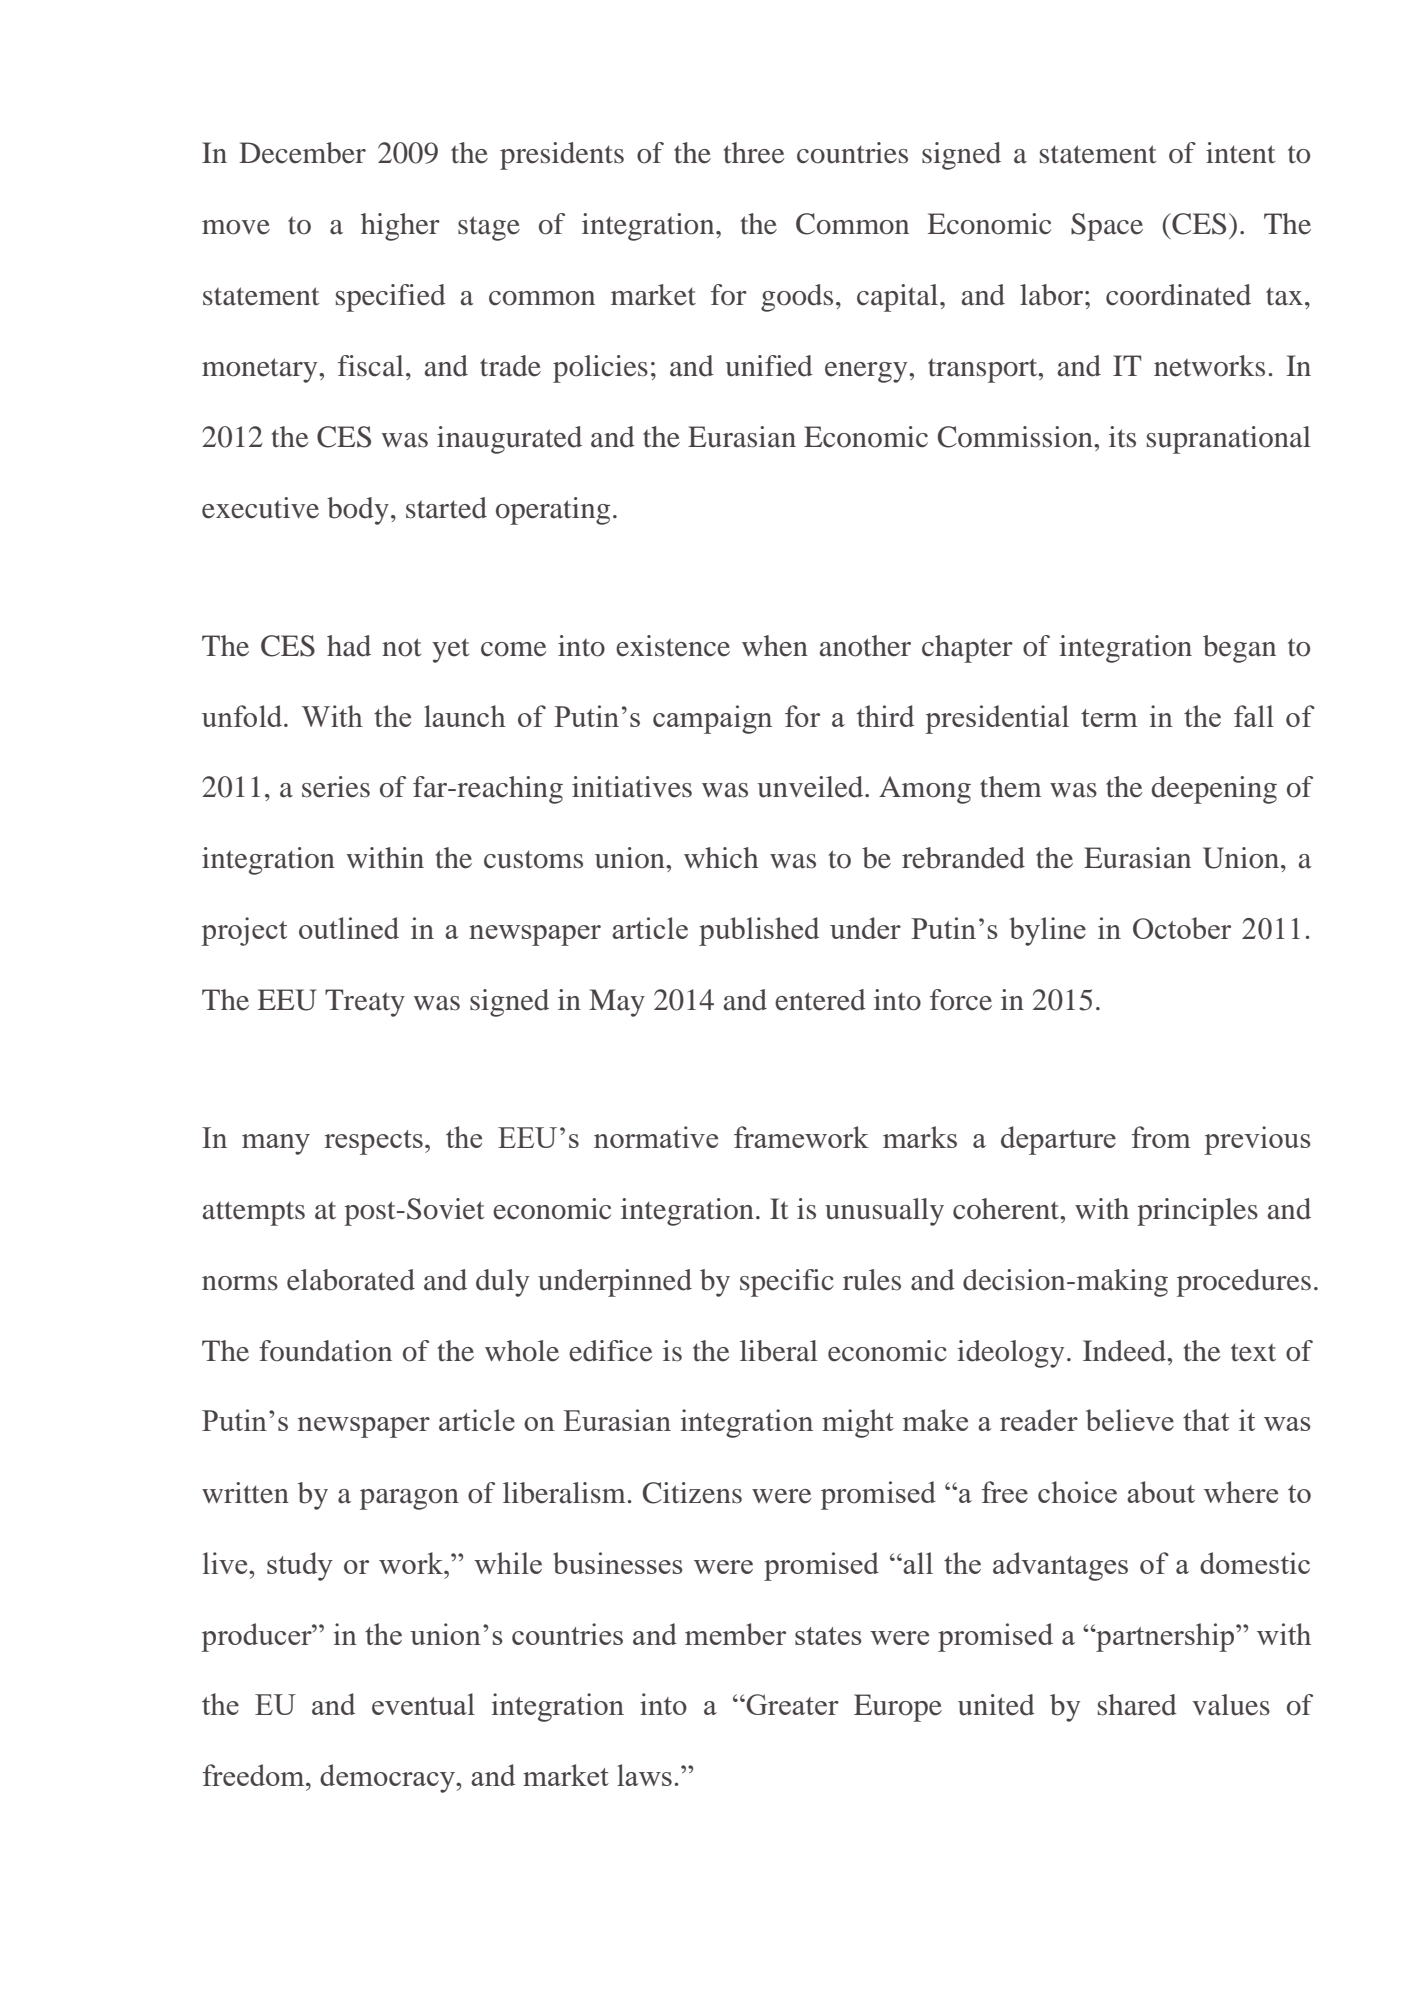  I want to click on higher, so click(400, 227).
